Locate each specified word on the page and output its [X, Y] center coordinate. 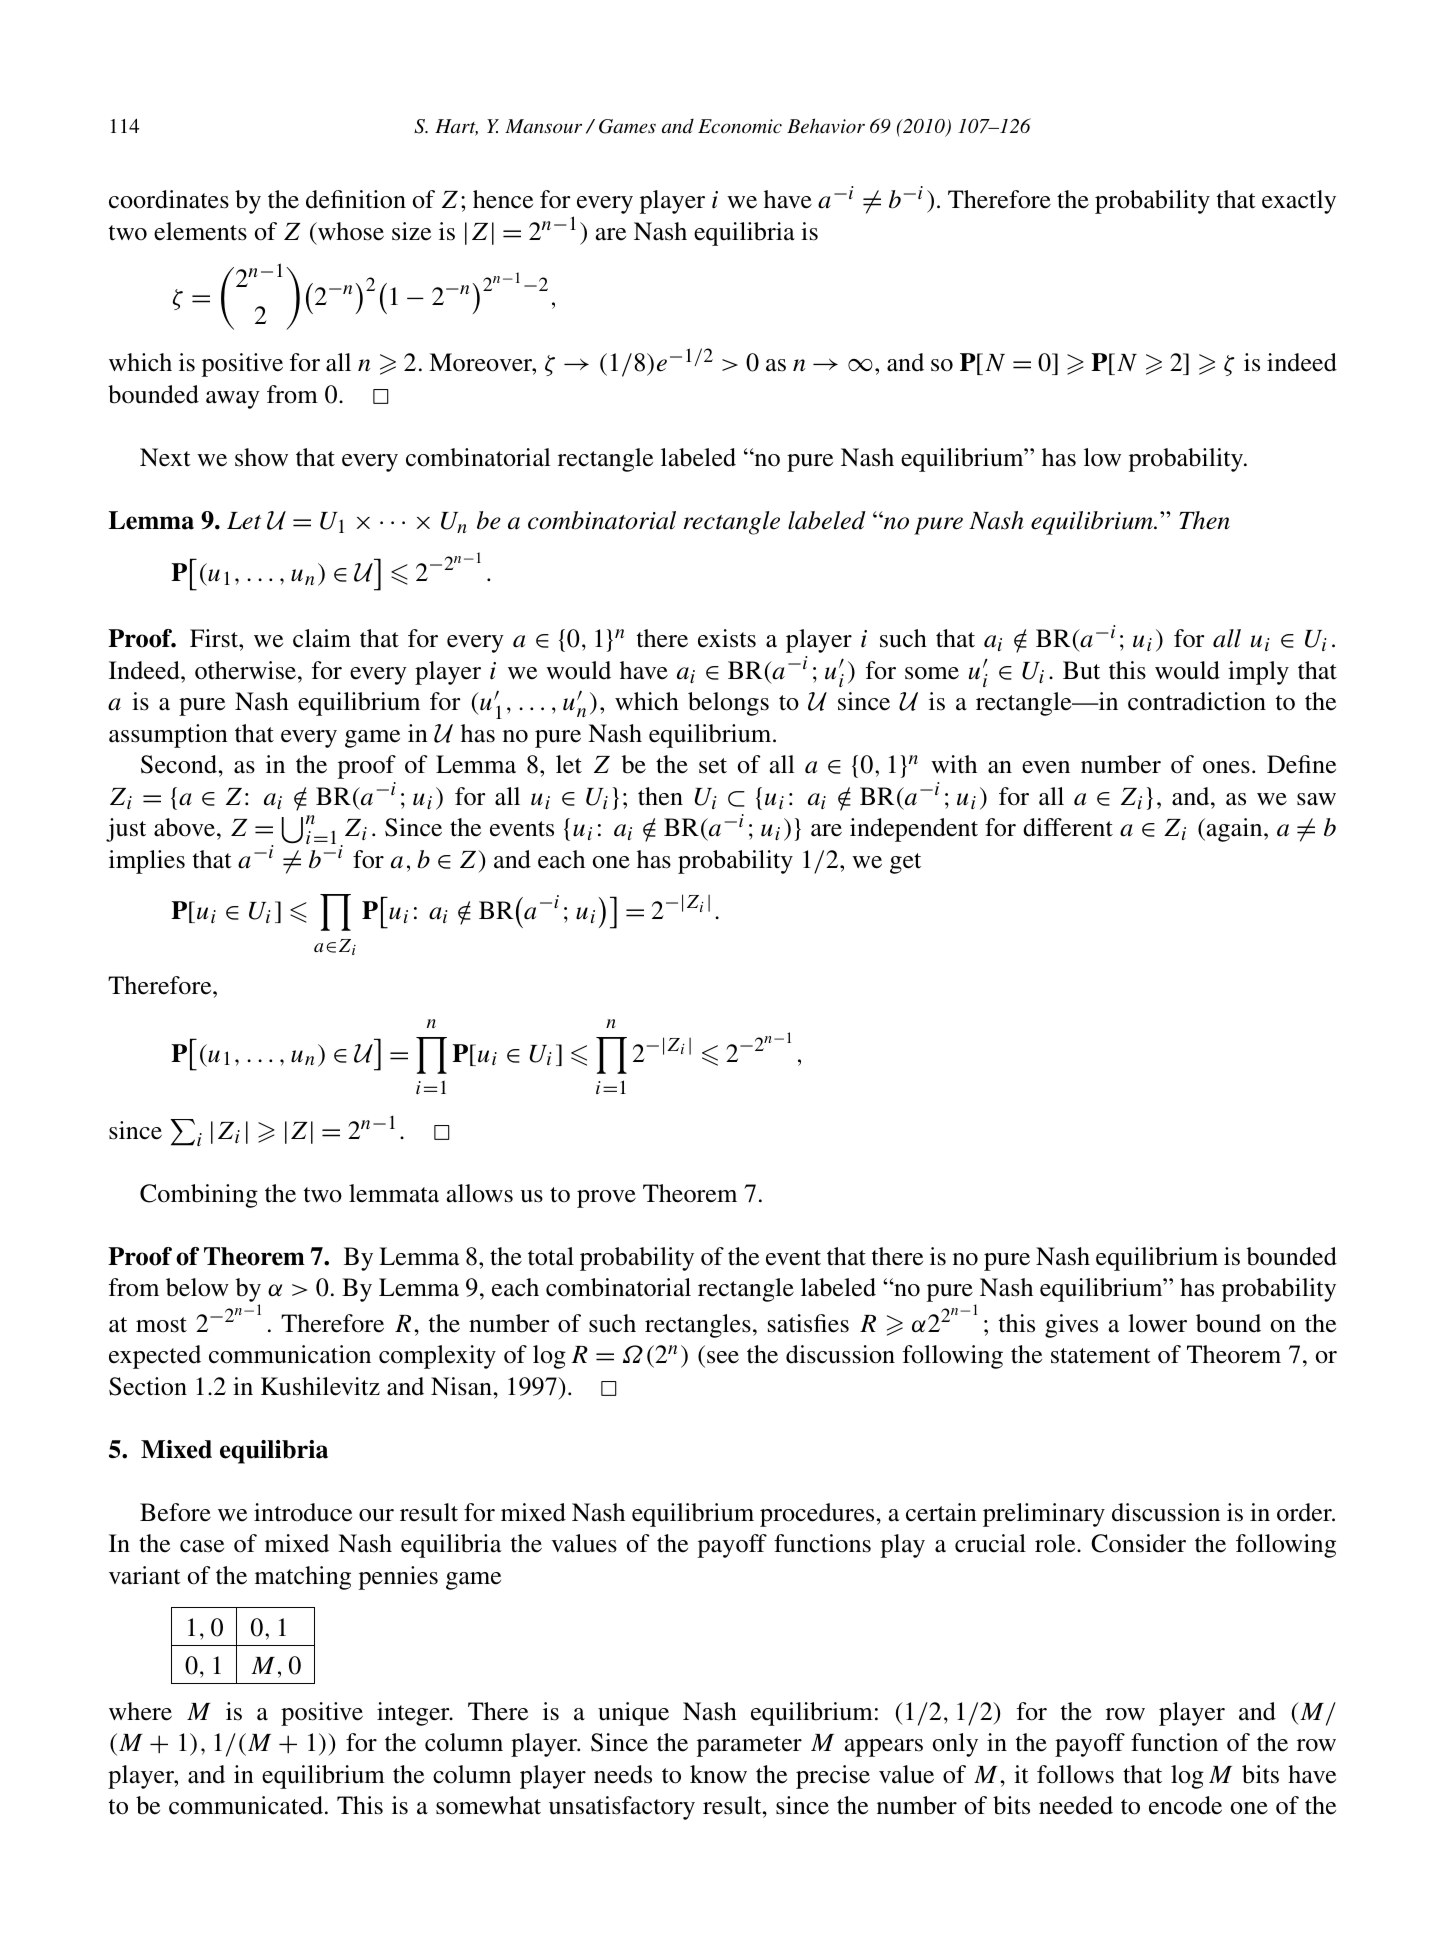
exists [727, 638]
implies [147, 862]
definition [356, 199]
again [1234, 830]
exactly [1299, 202]
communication [290, 1354]
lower [1157, 1323]
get [905, 863]
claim [322, 638]
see [723, 1357]
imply [1258, 673]
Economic [740, 126]
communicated [246, 1805]
